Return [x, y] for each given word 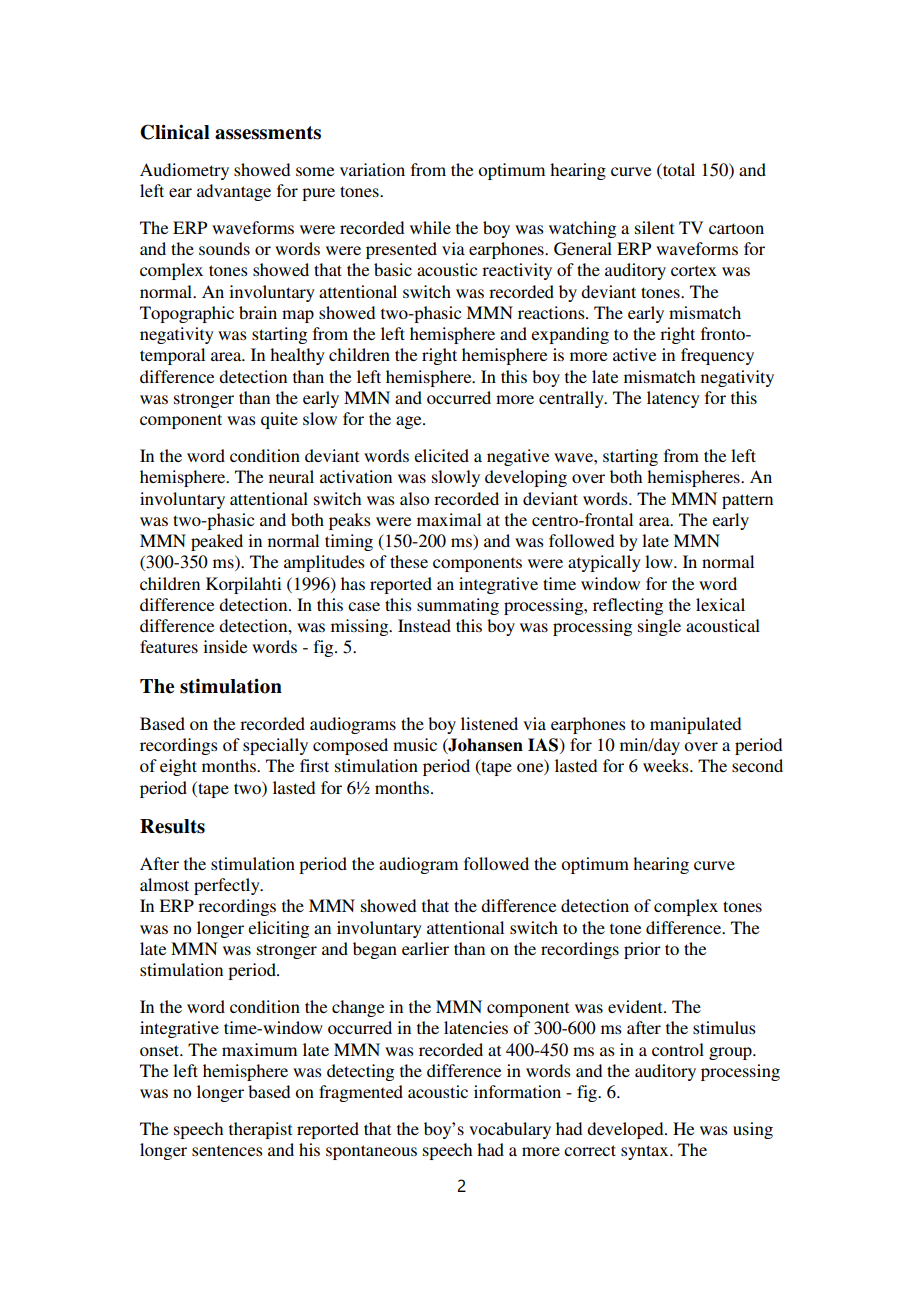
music [415, 744]
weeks [667, 765]
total [678, 169]
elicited [442, 455]
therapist [260, 1130]
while [430, 227]
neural [291, 476]
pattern [747, 501]
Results [172, 826]
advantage [234, 192]
